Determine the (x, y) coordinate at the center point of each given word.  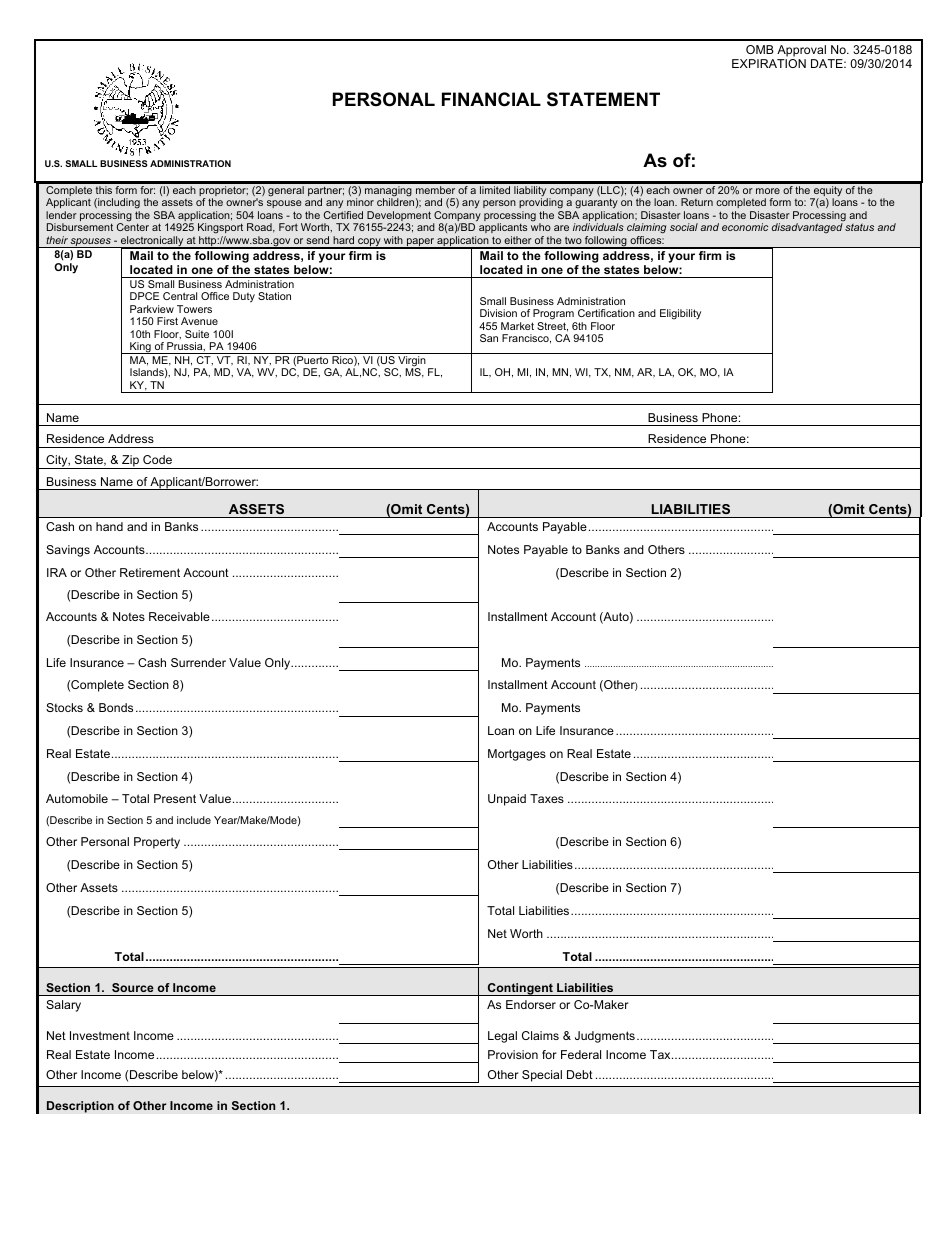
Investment (100, 1035)
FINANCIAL (491, 99)
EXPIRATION (769, 63)
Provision (513, 1054)
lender (61, 215)
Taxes (547, 798)
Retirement (150, 572)
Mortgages (517, 755)
